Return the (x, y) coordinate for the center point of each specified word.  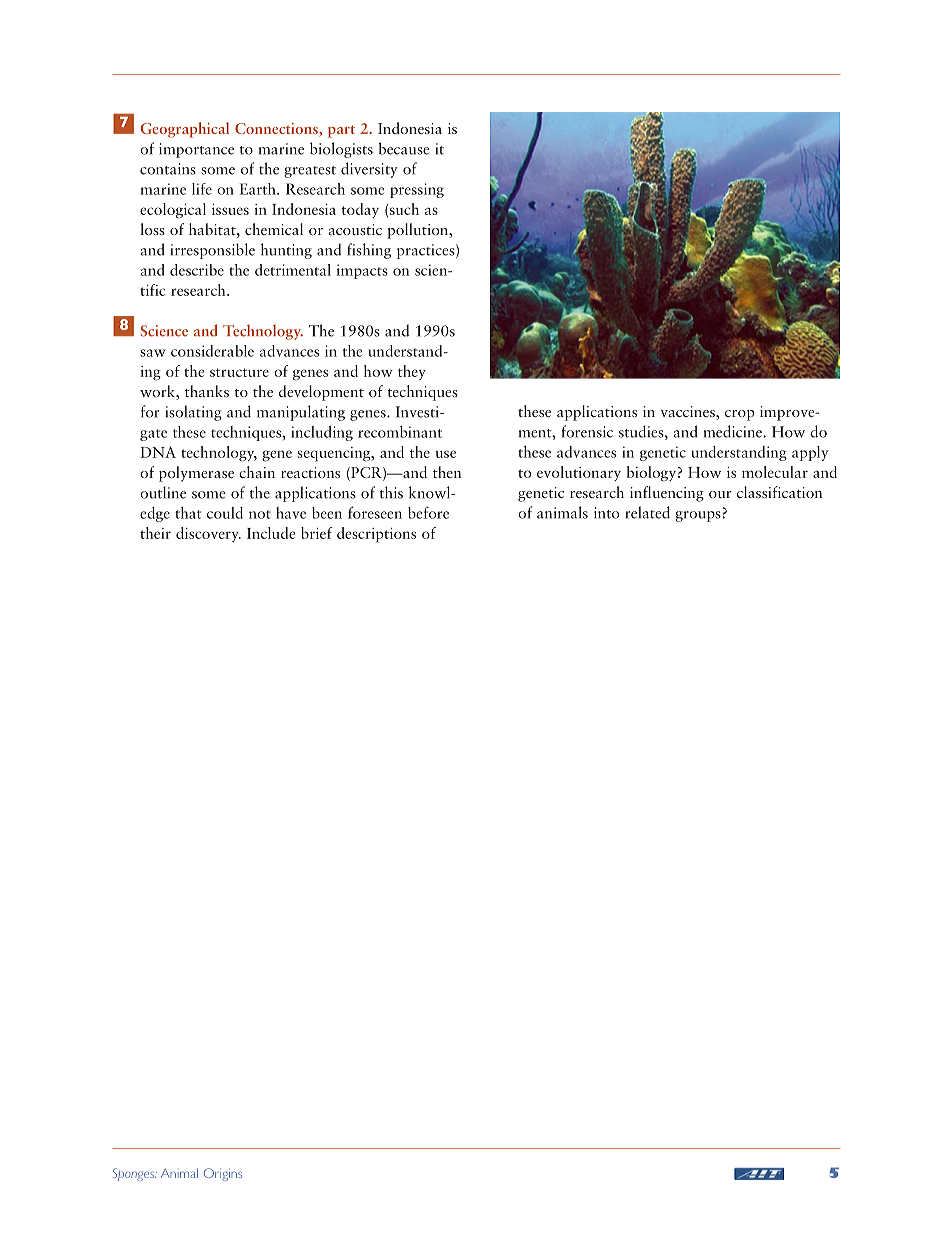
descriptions (376, 535)
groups (698, 516)
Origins (223, 1174)
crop (739, 415)
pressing (417, 190)
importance (196, 150)
